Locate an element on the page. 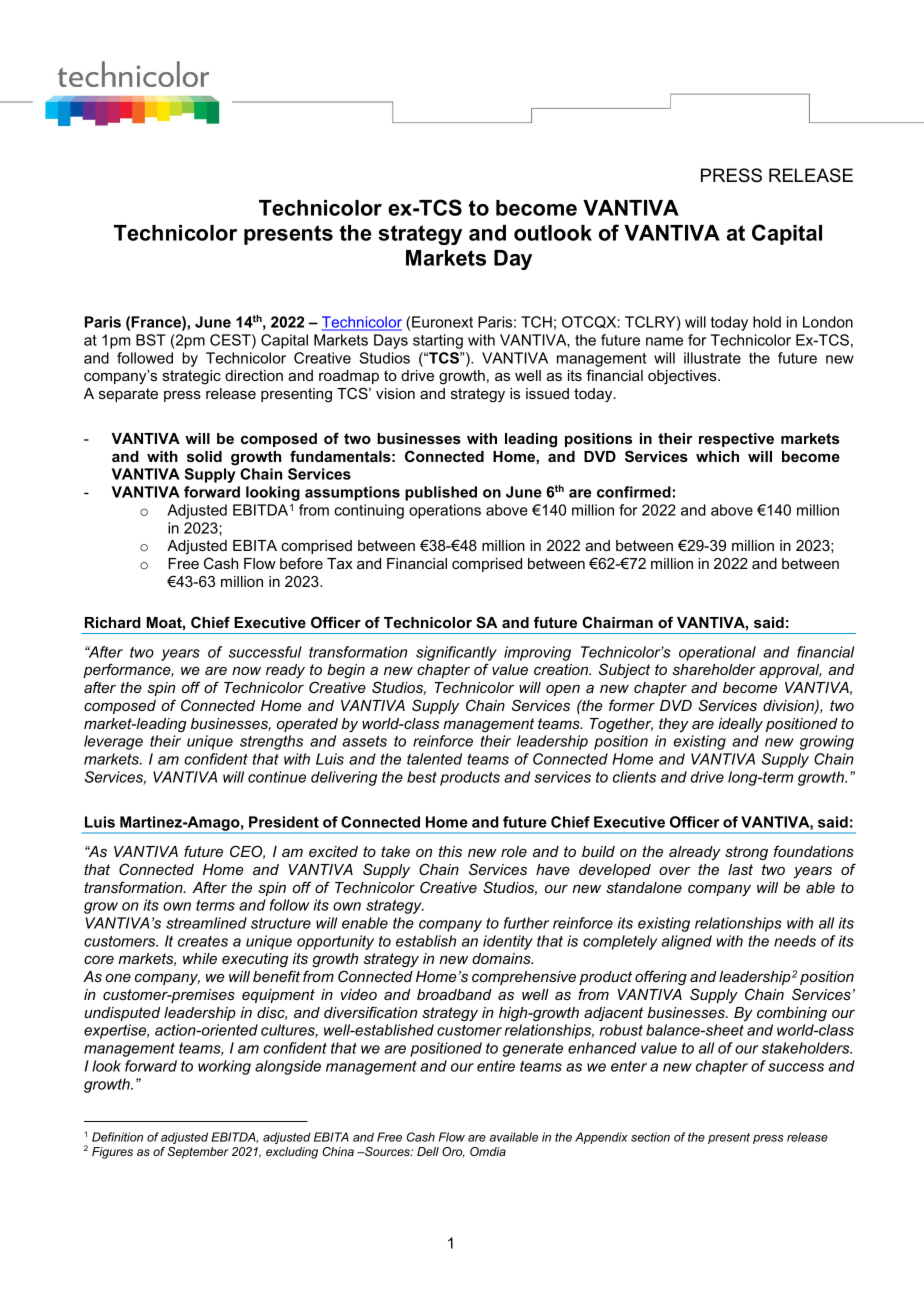 The image size is (924, 1308). Oro is located at coordinates (453, 1152).
